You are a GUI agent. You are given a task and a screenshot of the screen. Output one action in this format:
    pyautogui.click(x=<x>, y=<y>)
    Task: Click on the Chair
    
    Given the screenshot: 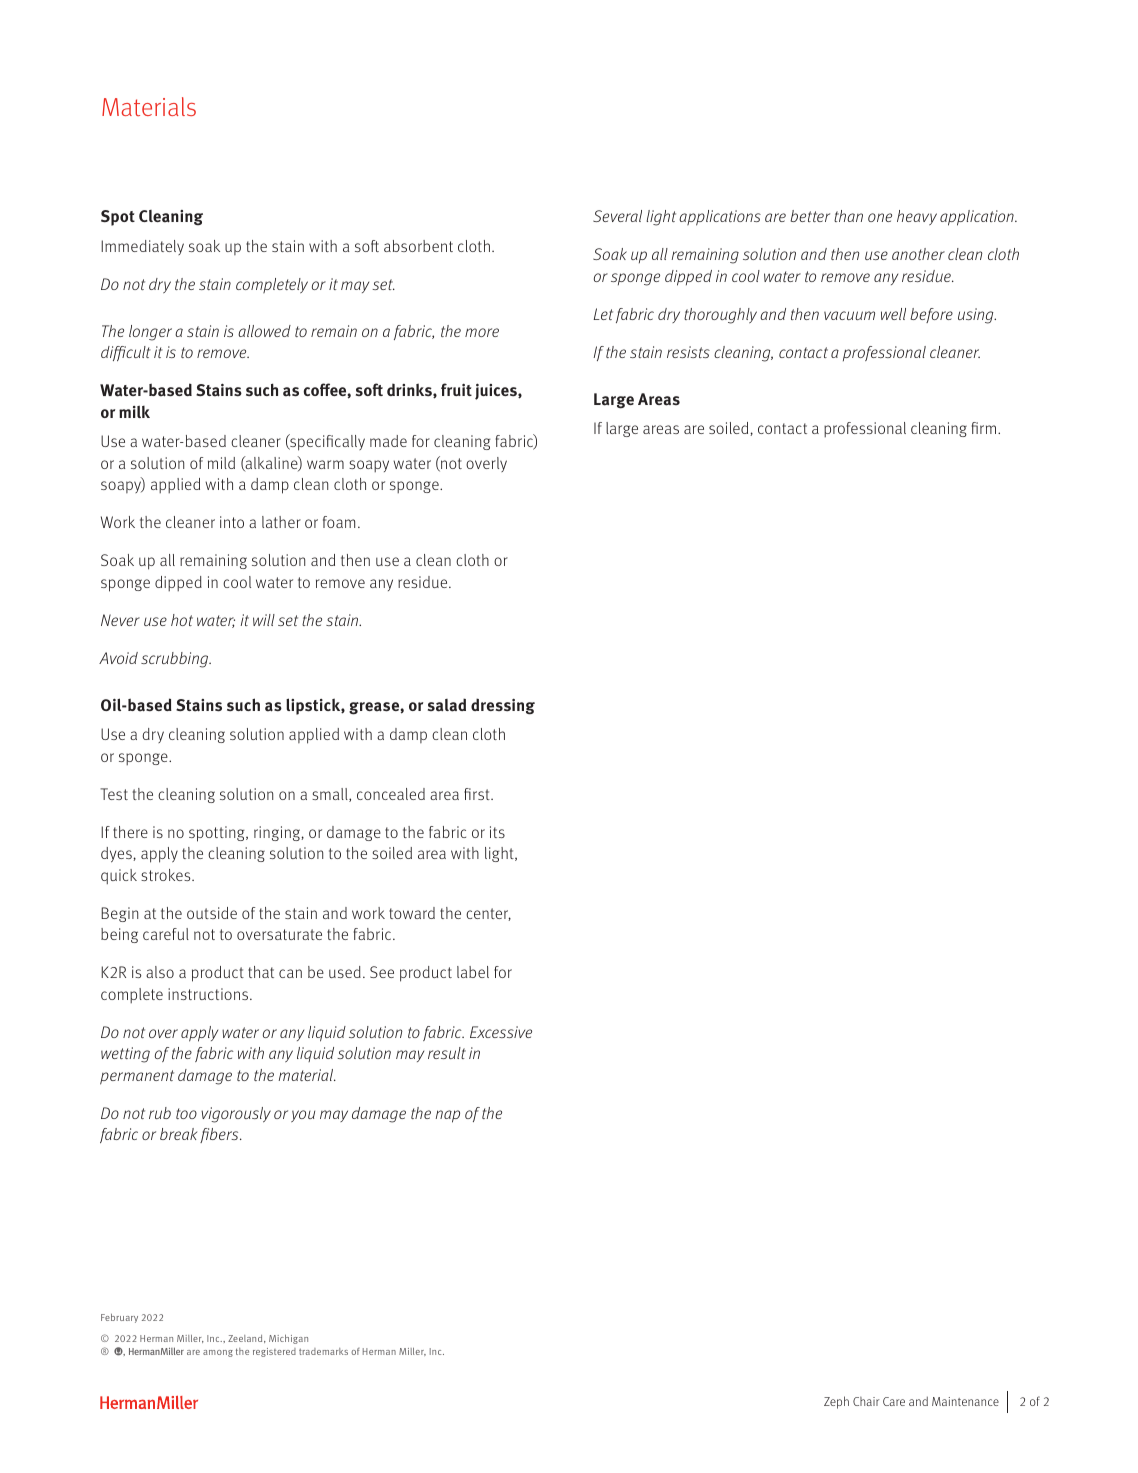 What is the action you would take?
    pyautogui.click(x=866, y=1401)
